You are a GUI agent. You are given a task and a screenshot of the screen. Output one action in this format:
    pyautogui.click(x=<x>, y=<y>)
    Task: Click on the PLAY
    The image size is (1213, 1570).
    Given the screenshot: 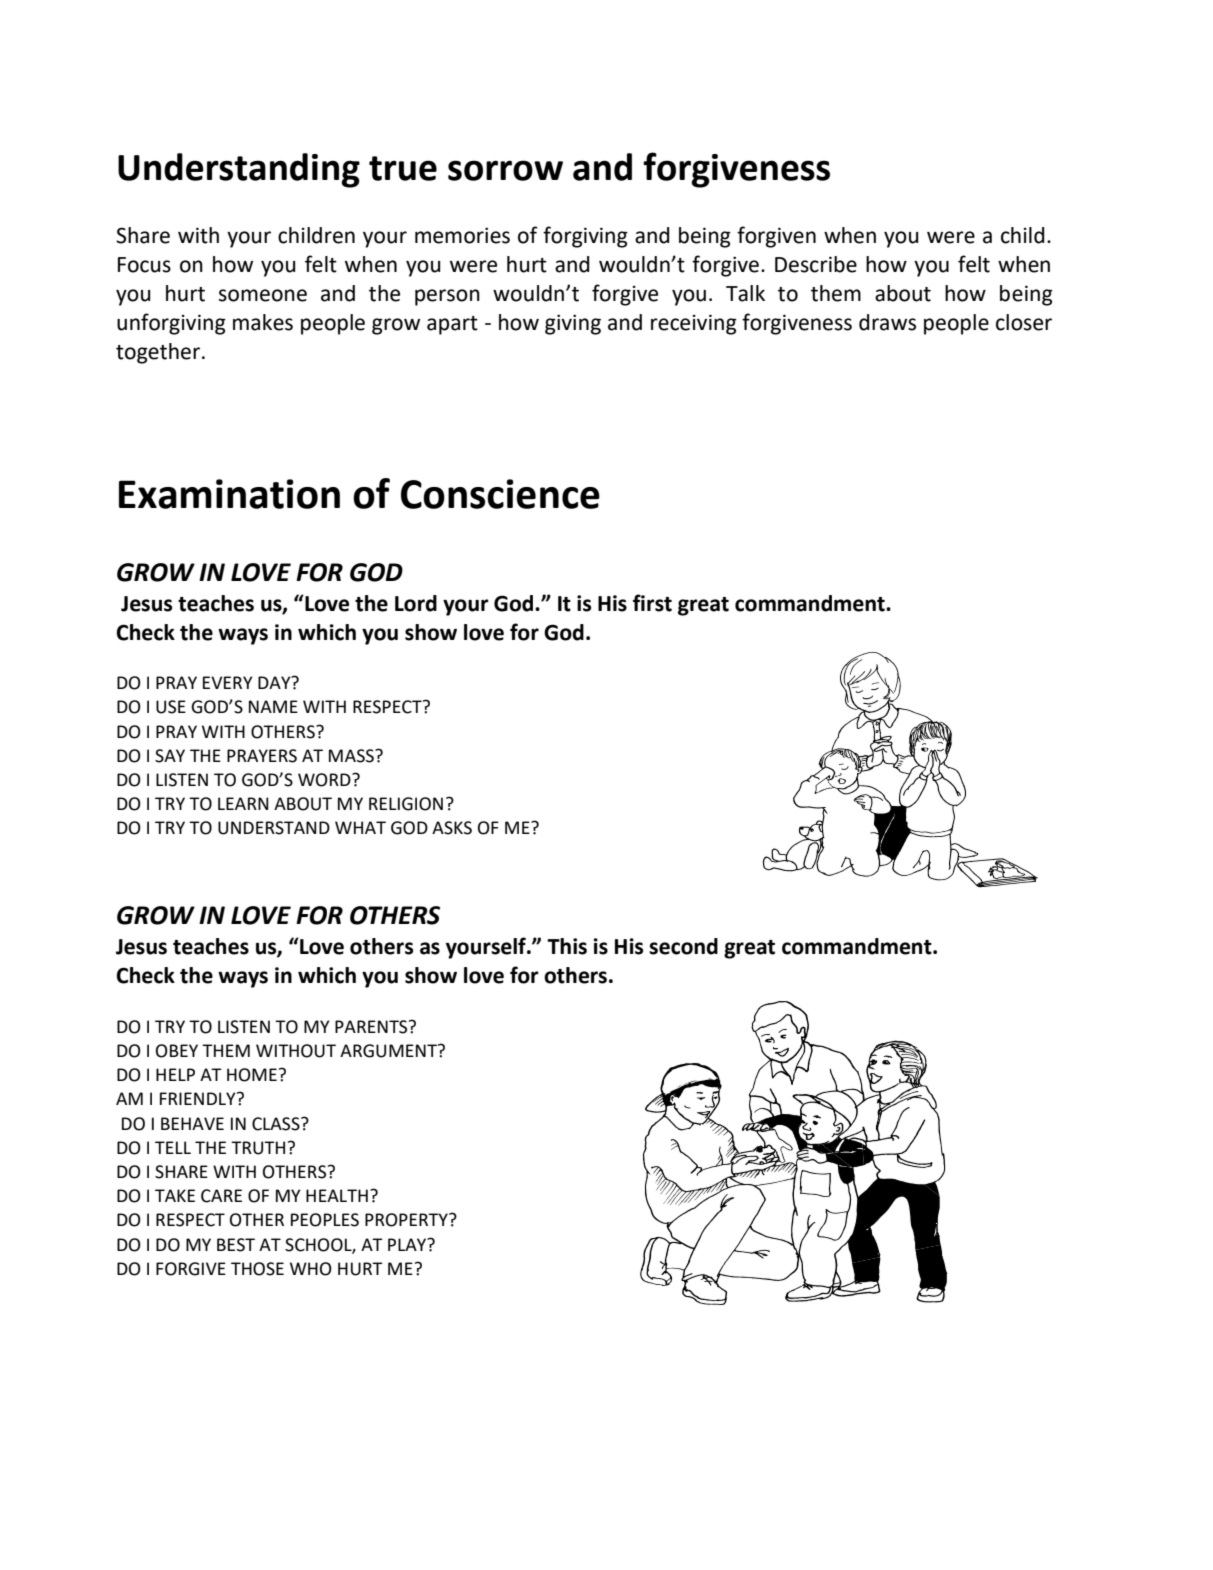 What is the action you would take?
    pyautogui.click(x=408, y=1244)
